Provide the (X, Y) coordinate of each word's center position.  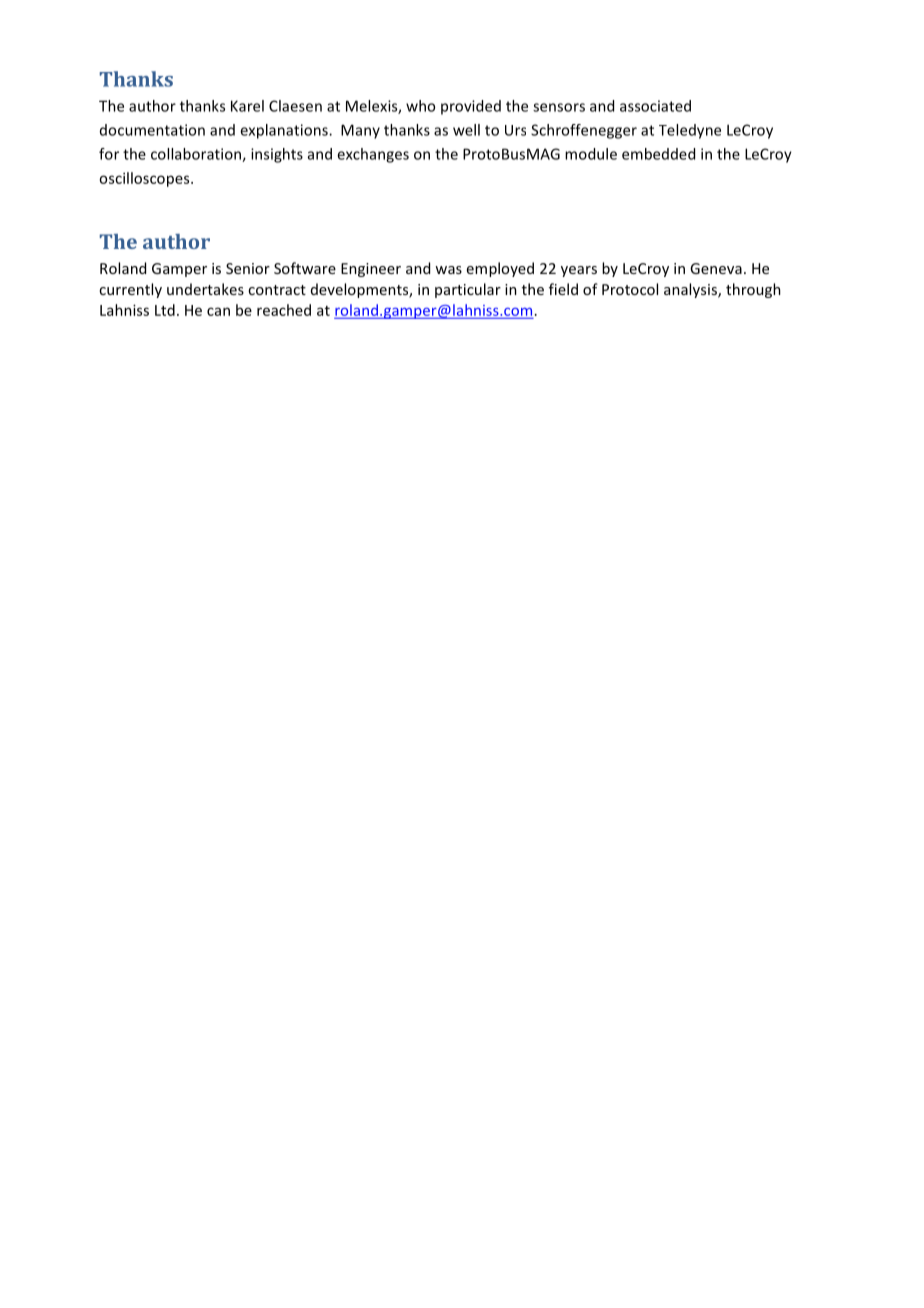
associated (655, 106)
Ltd (165, 310)
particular (468, 290)
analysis (691, 290)
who (420, 106)
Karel (247, 106)
